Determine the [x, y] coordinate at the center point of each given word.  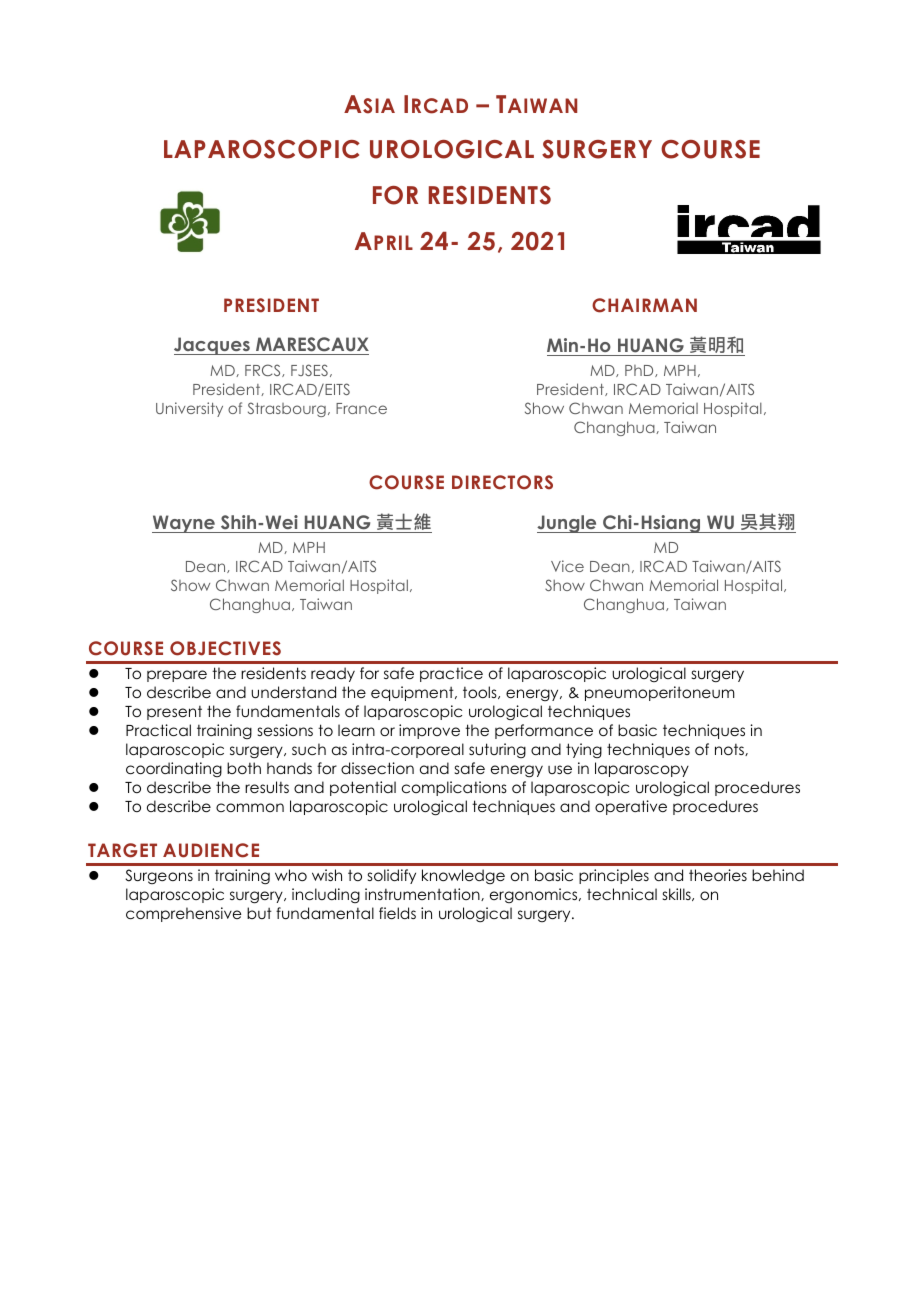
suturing [497, 750]
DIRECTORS [502, 482]
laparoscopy [642, 769]
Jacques [213, 346]
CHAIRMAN [644, 305]
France [361, 408]
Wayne [184, 524]
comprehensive [183, 914]
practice [451, 674]
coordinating [174, 769]
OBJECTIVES [225, 648]
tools [481, 692]
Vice [567, 566]
